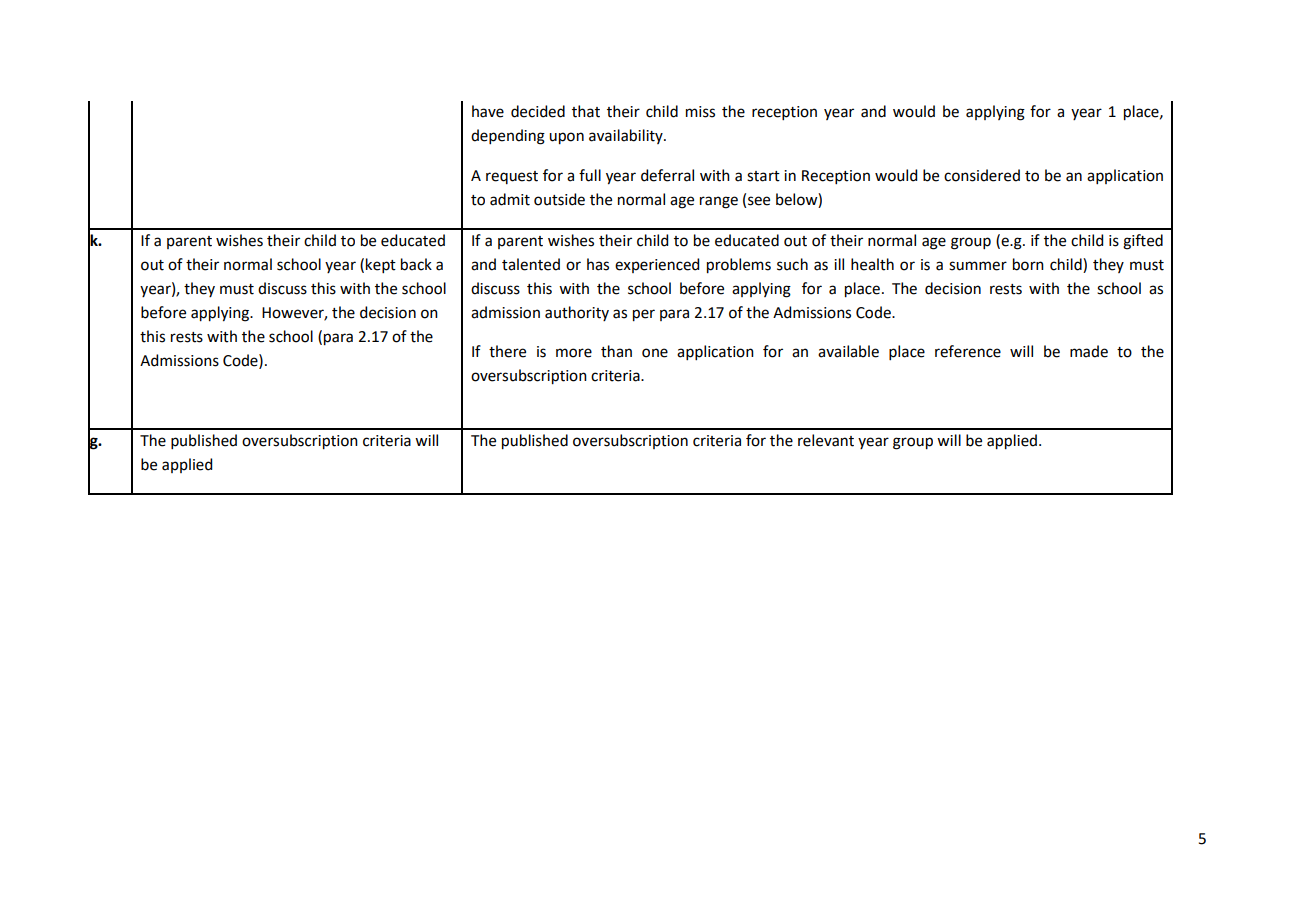  Describe the element at coordinates (510, 199) in the screenshot. I see `admit` at that location.
